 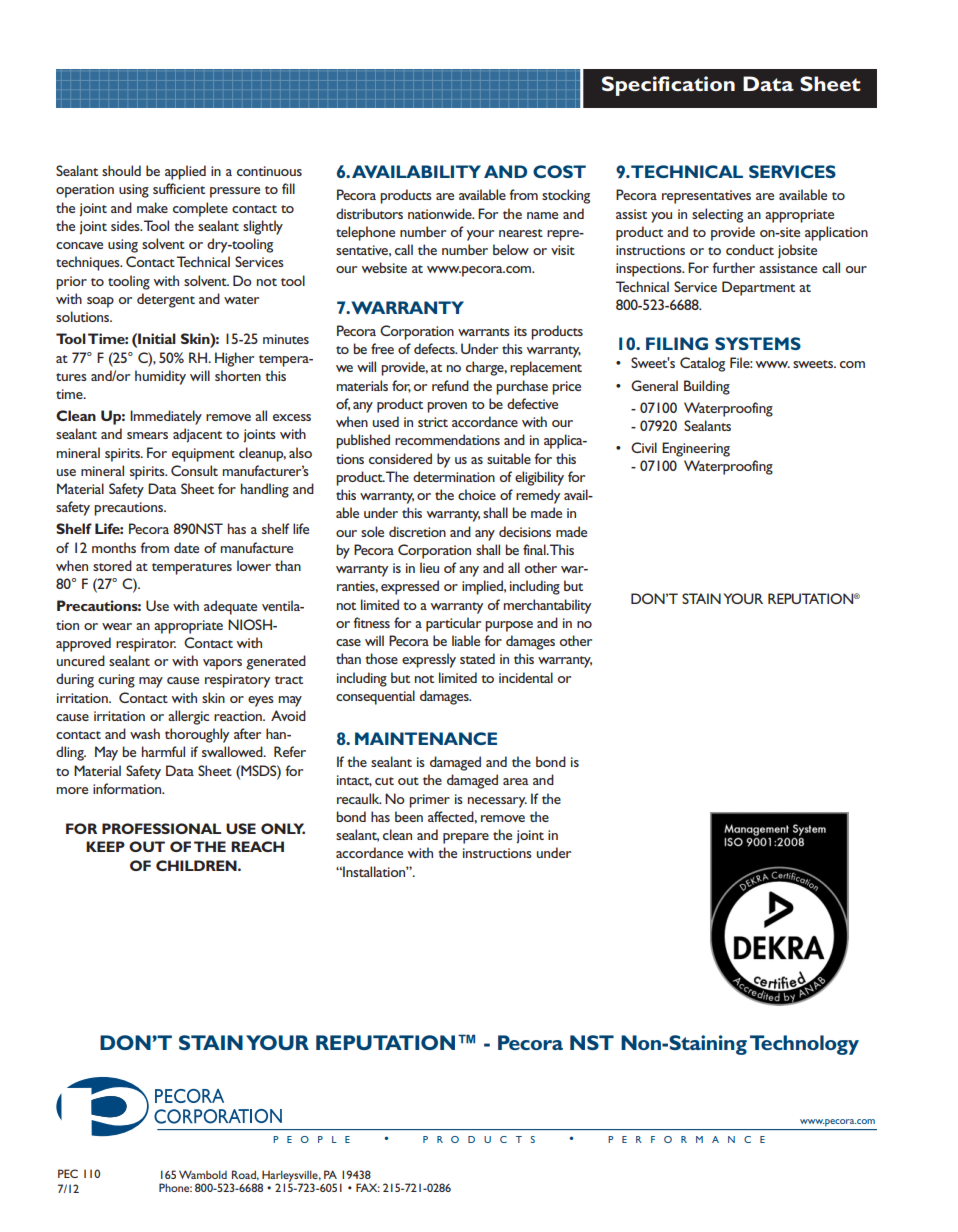 What do you see at coordinates (426, 738) in the document?
I see `MAINTENANCE` at bounding box center [426, 738].
